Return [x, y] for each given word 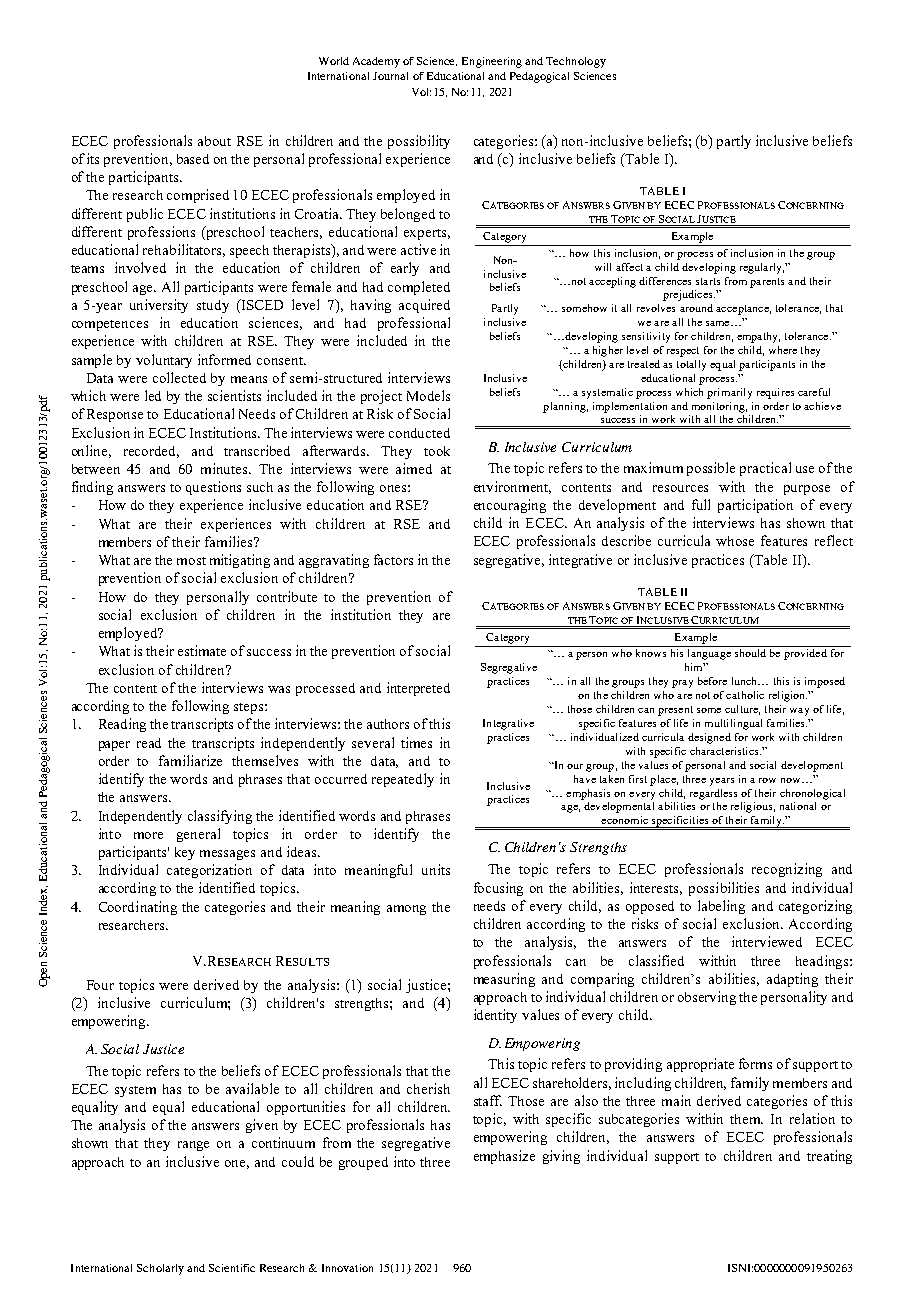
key [185, 853]
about [214, 141]
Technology [576, 62]
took [437, 451]
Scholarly [160, 1269]
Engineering [492, 62]
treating [829, 1157]
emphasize [504, 1157]
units [436, 869]
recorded [151, 452]
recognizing [787, 870]
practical [765, 469]
